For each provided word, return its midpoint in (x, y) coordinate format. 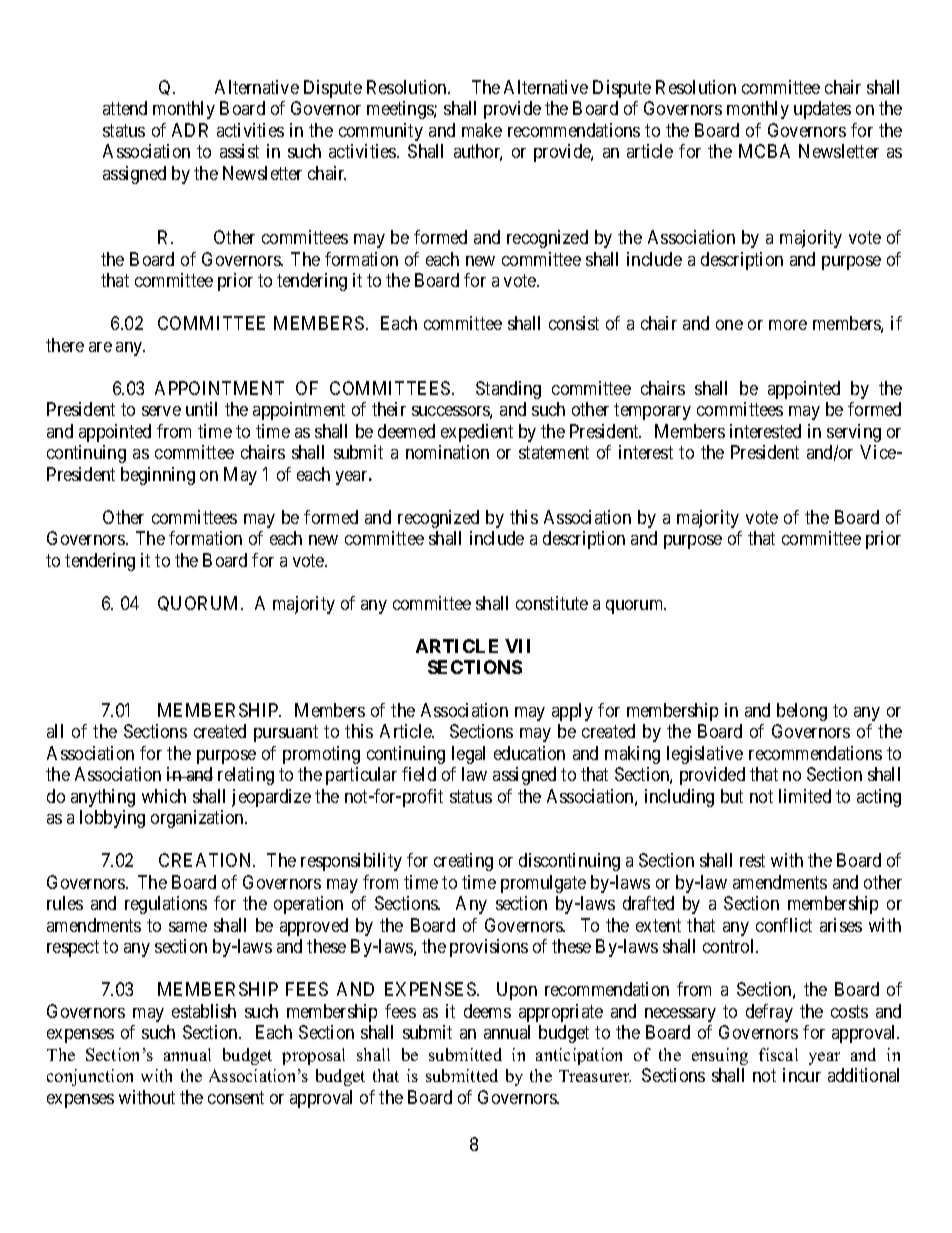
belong (802, 712)
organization (198, 819)
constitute (552, 603)
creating (463, 862)
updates (822, 110)
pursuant (286, 734)
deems (487, 1011)
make (482, 130)
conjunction (90, 1077)
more (788, 325)
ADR (190, 130)
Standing (508, 390)
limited (805, 796)
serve (161, 411)
